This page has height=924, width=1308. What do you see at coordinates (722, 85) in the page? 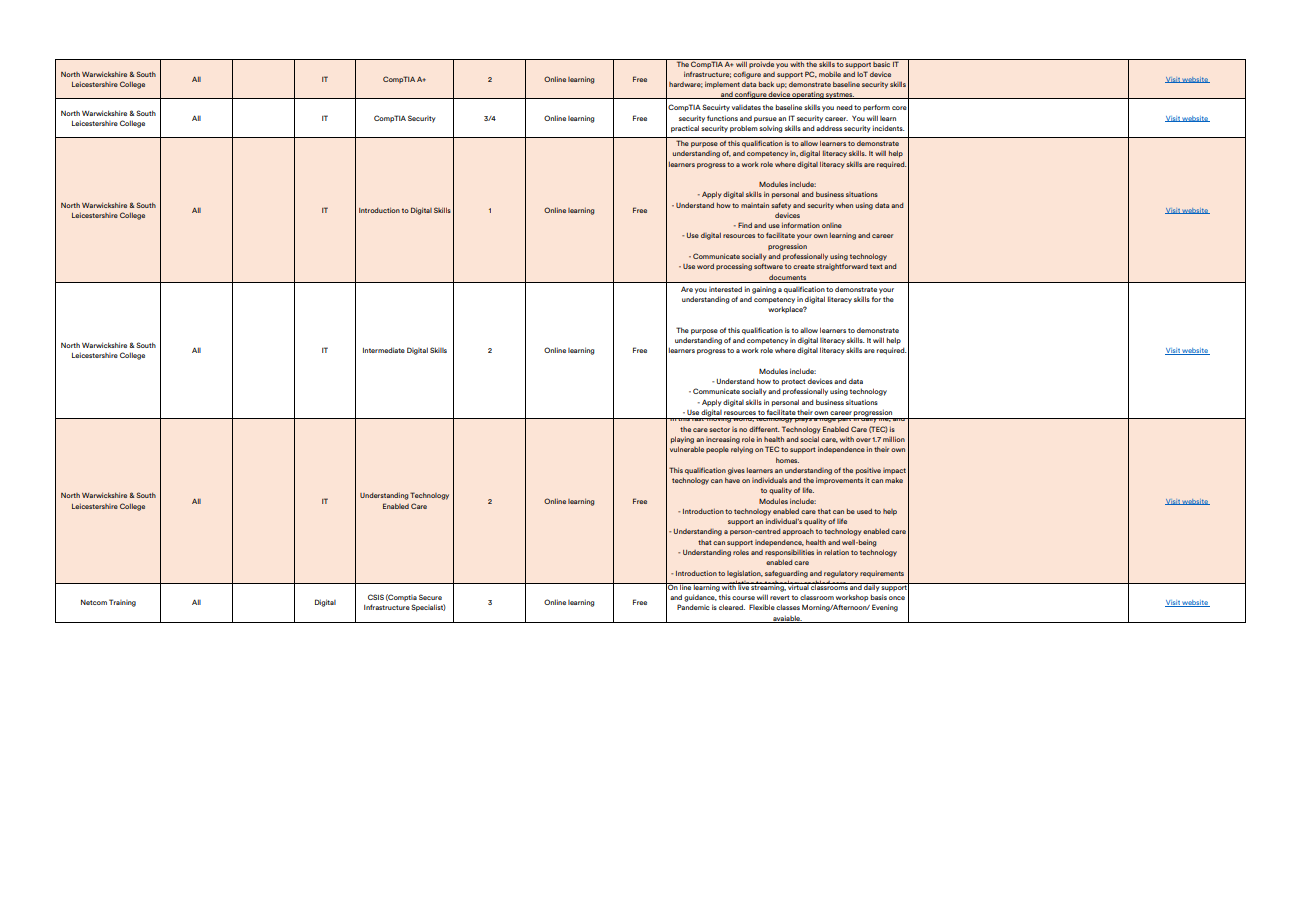
I see `implement` at bounding box center [722, 85].
